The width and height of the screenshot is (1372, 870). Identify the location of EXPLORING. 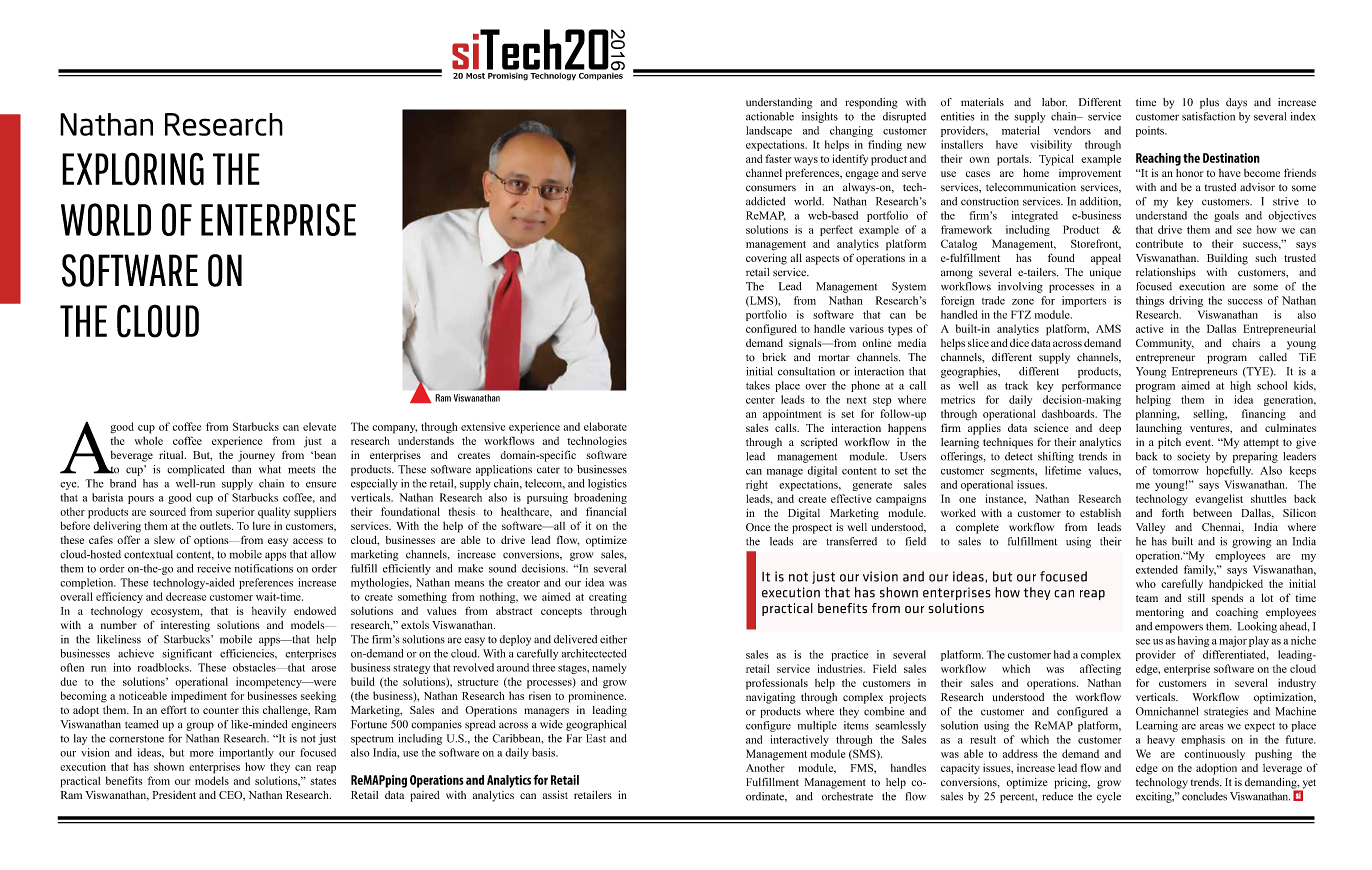
(133, 169).
